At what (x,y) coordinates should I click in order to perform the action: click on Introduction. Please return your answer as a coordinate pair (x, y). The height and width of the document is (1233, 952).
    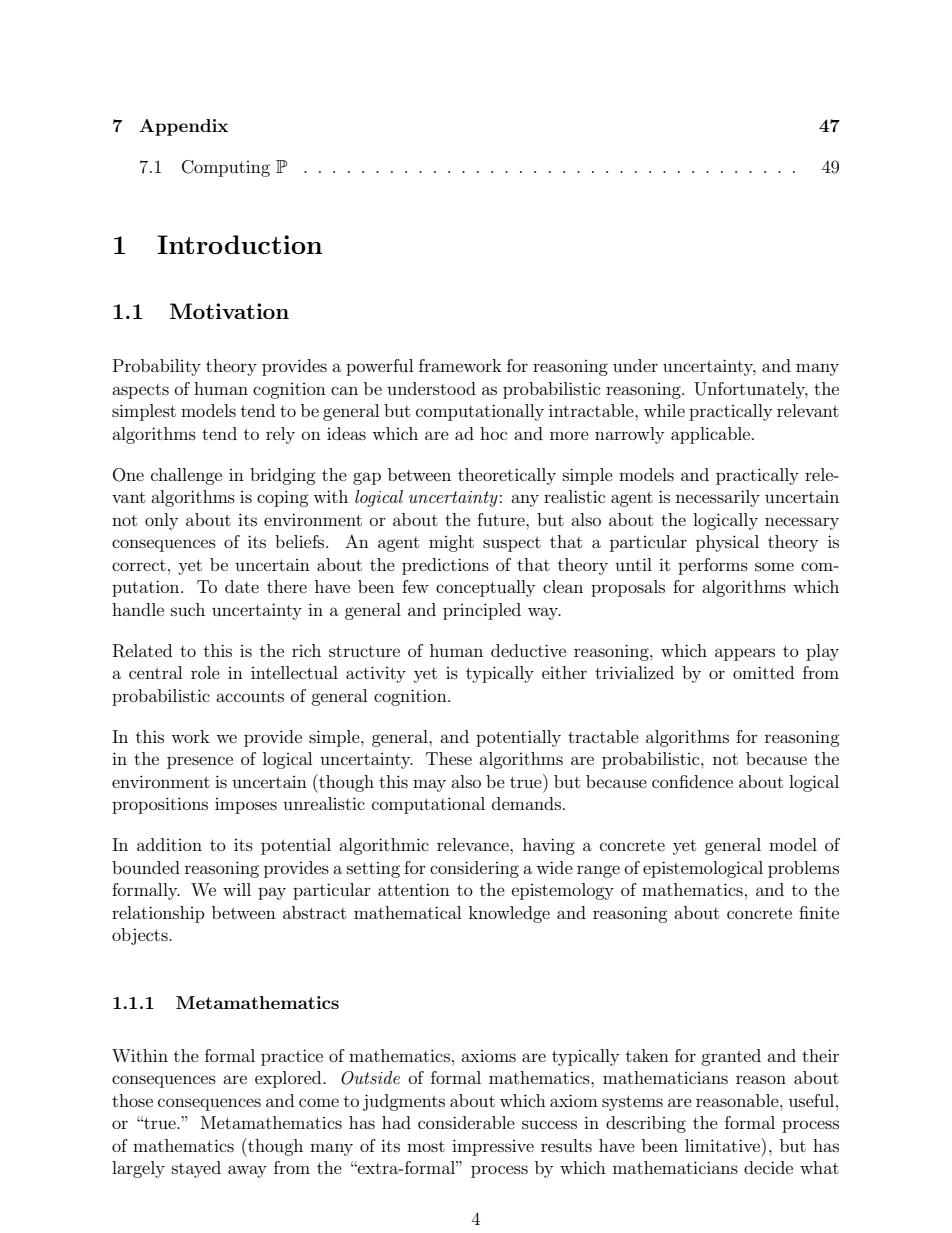
    Looking at the image, I should click on (239, 244).
